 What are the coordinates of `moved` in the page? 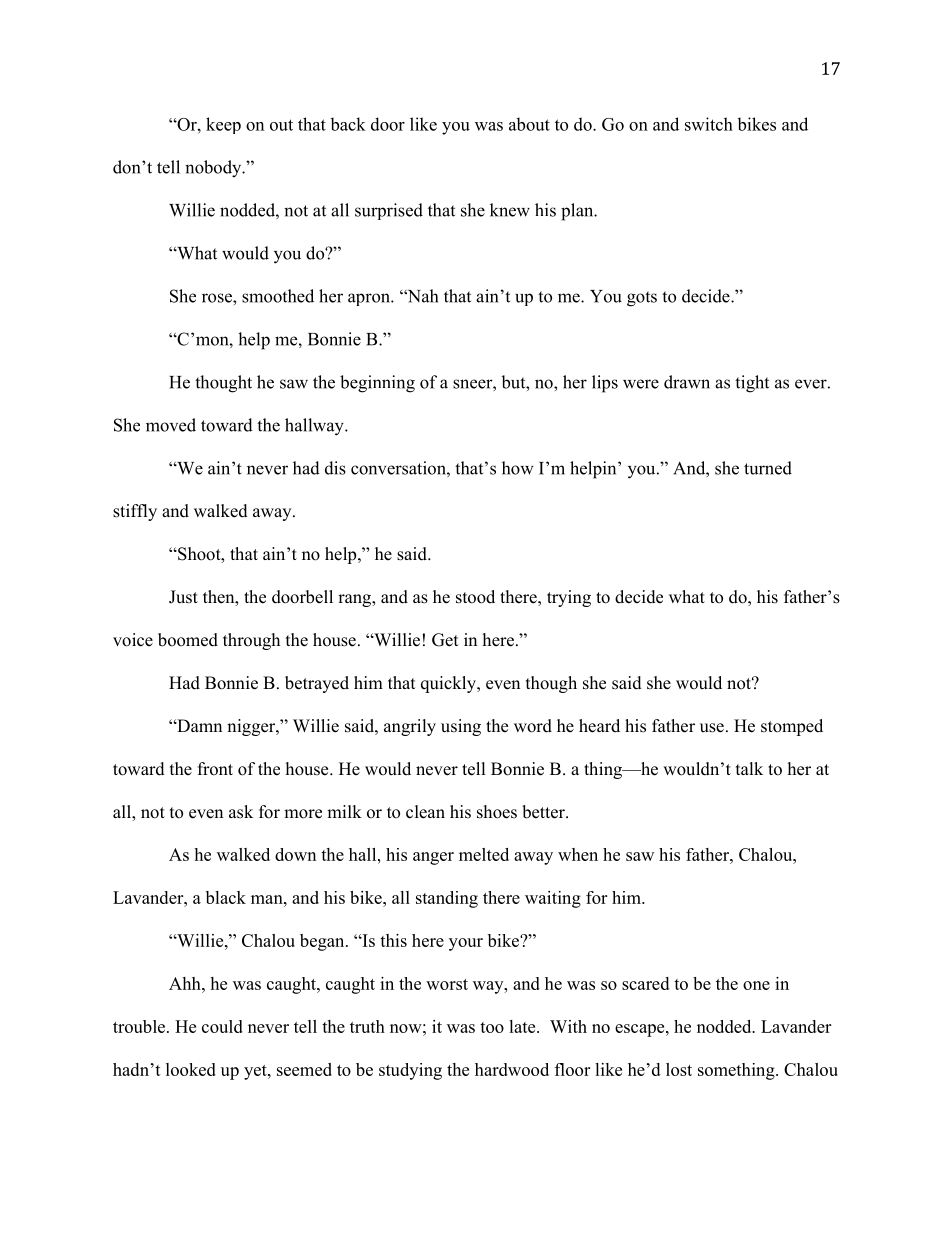 It's located at (171, 425).
